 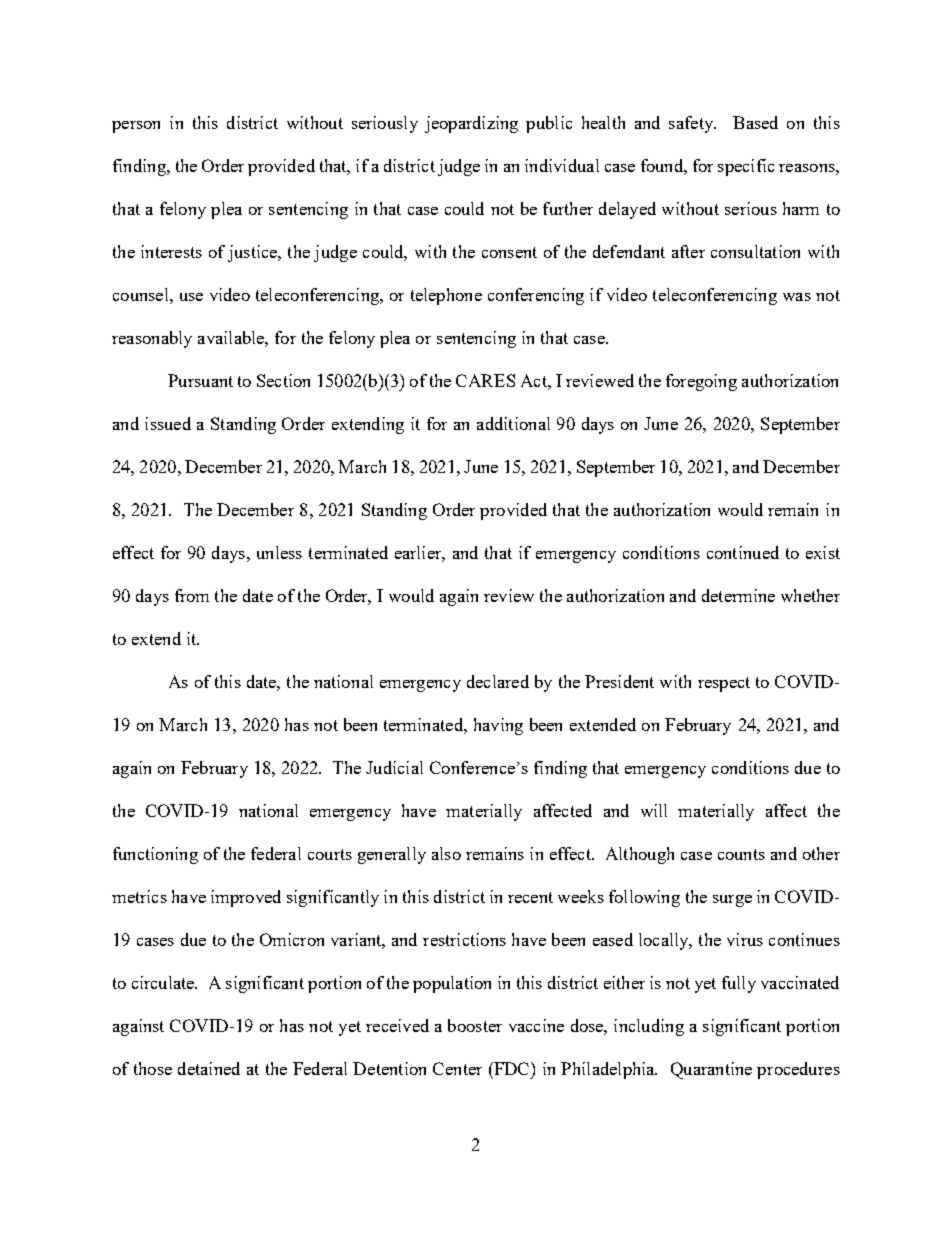 I want to click on specific, so click(x=746, y=167).
